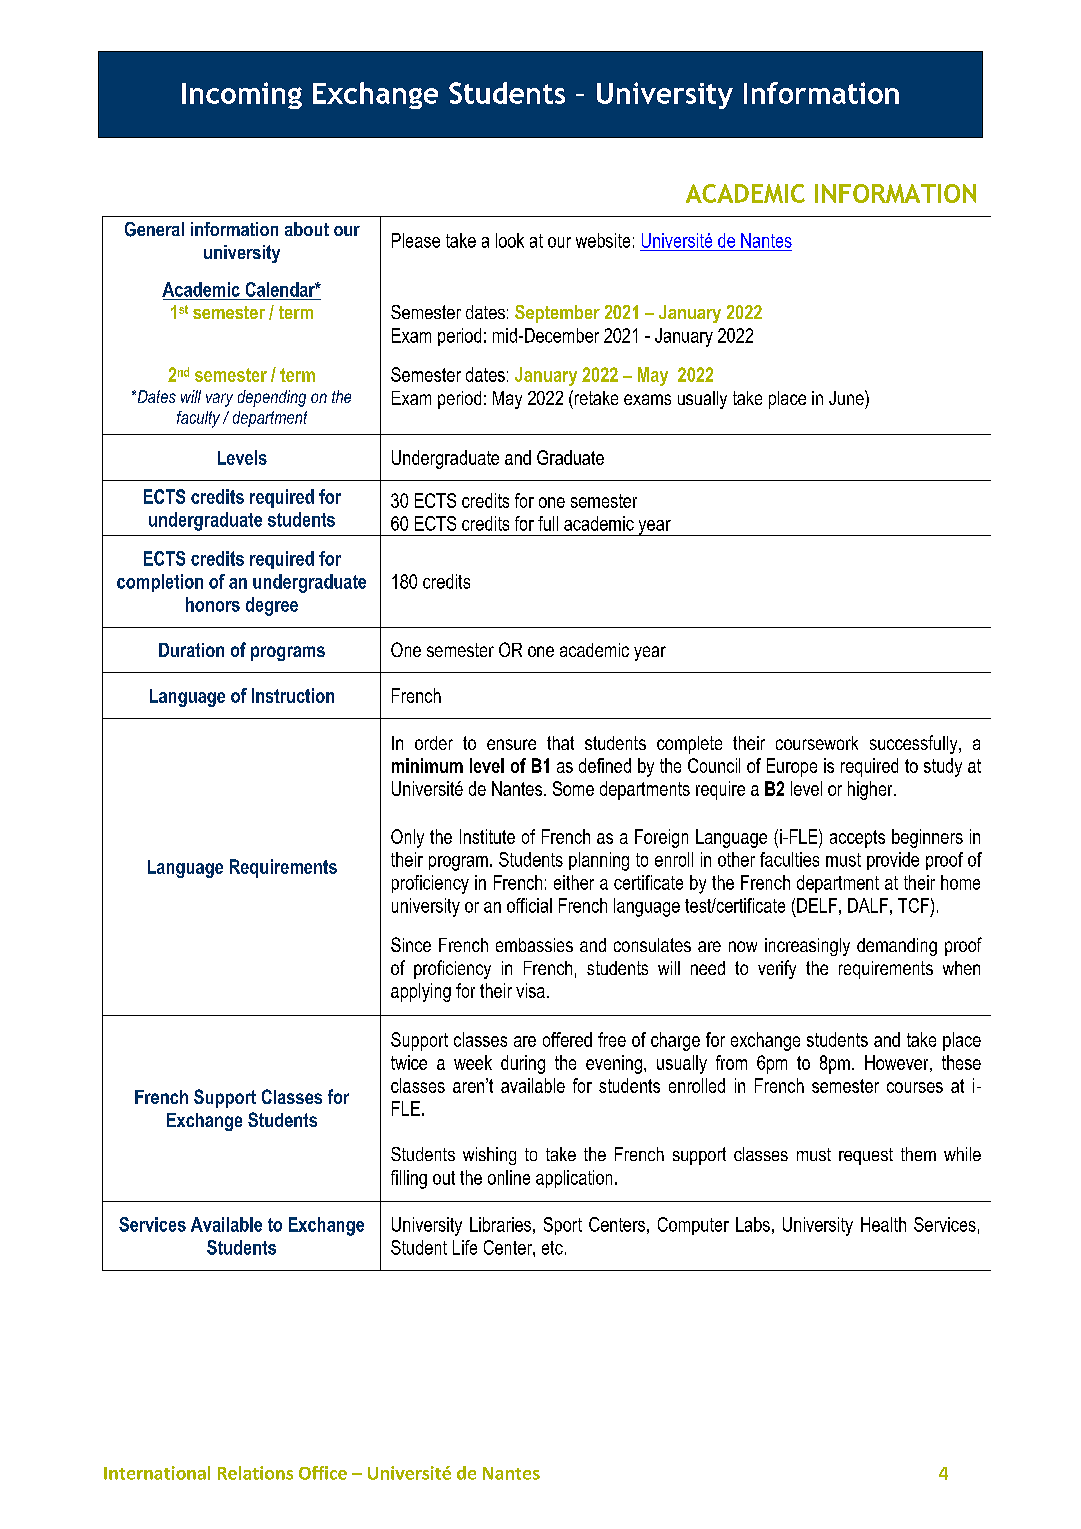  I want to click on that, so click(560, 743).
